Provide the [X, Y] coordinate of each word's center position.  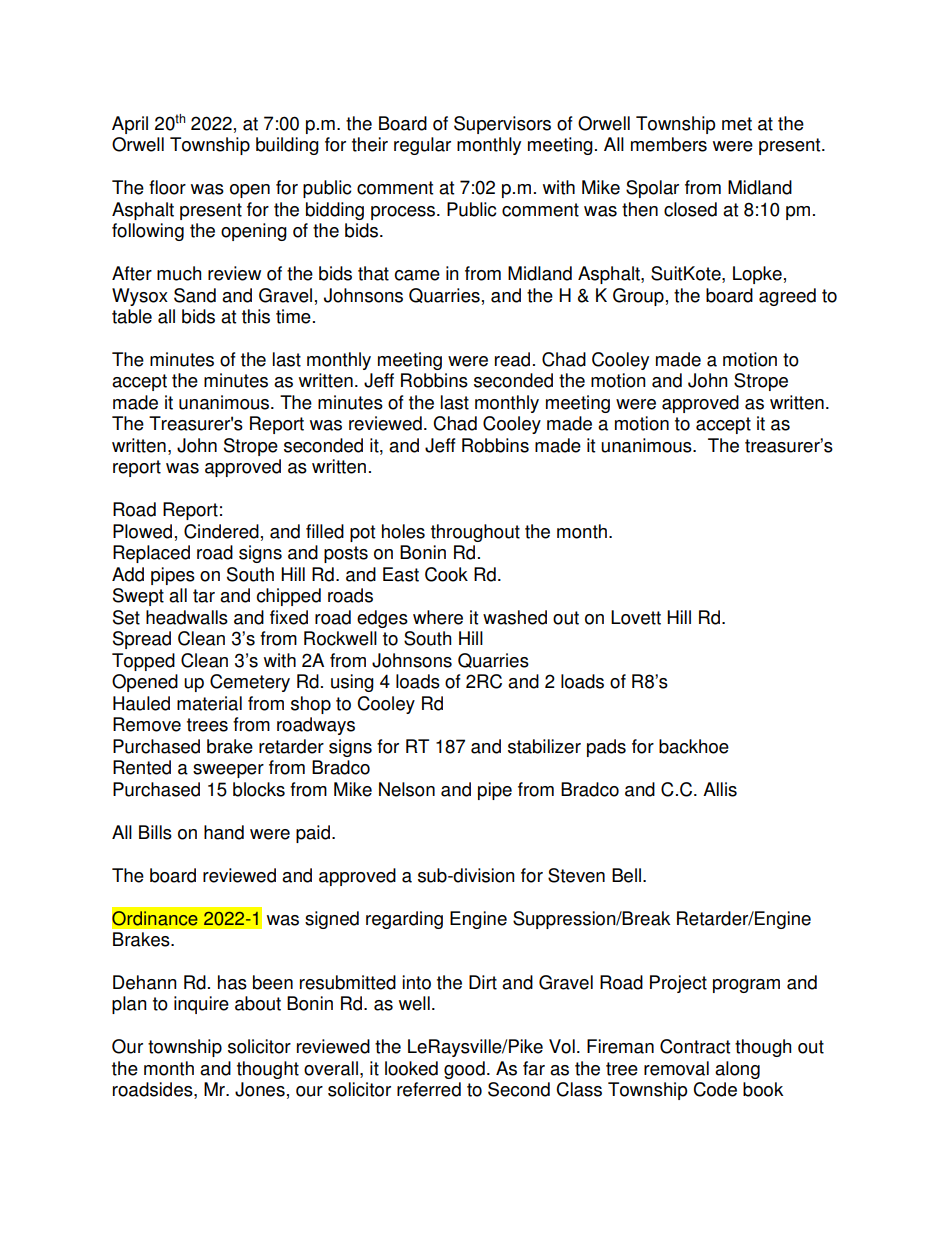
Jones [260, 1089]
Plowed [142, 531]
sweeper [228, 771]
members [669, 144]
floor [167, 187]
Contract [695, 1046]
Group [638, 297]
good [464, 1070]
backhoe [694, 746]
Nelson [407, 789]
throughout [475, 533]
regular [422, 146]
